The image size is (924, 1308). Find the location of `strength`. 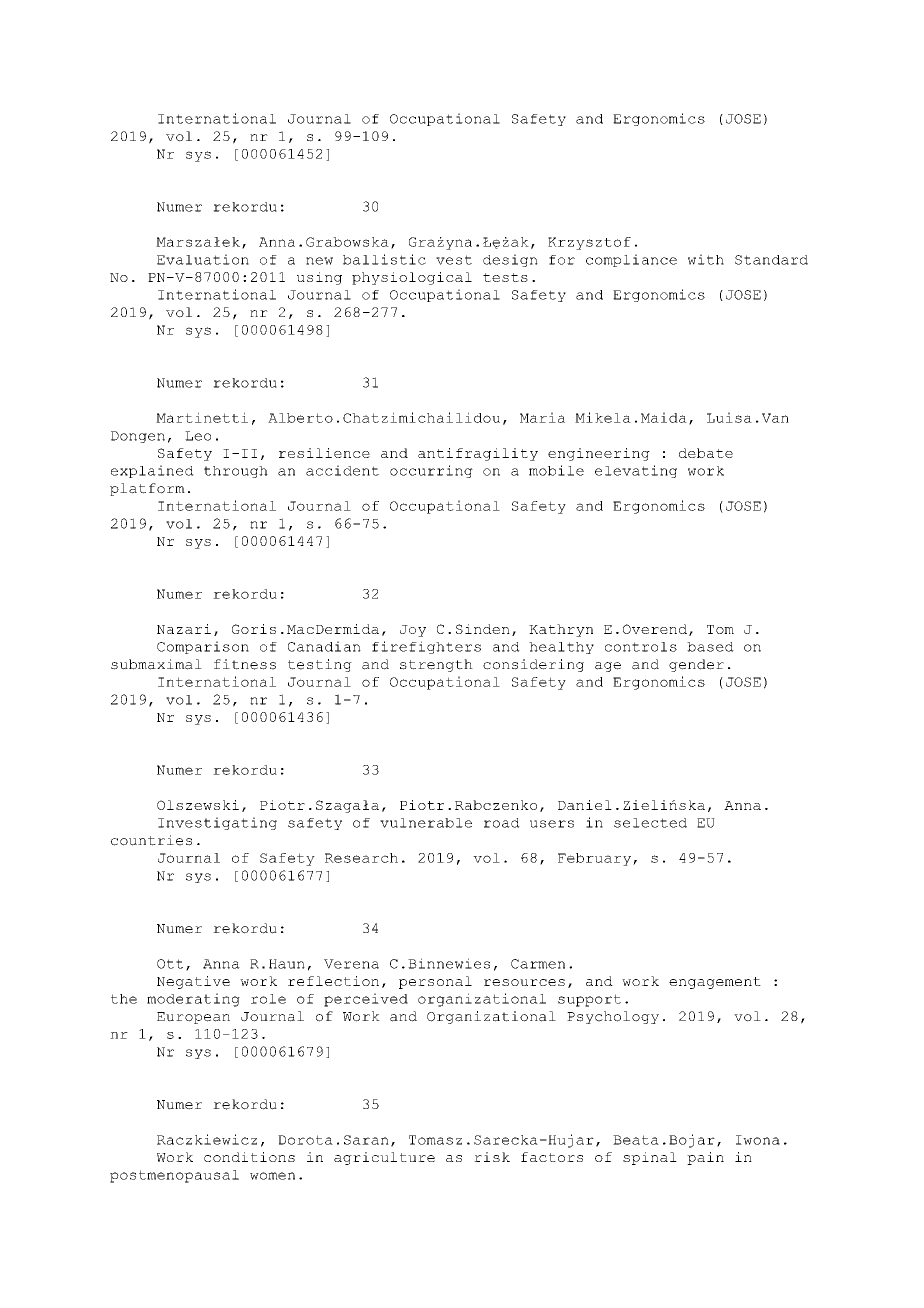

strength is located at coordinates (436, 665).
